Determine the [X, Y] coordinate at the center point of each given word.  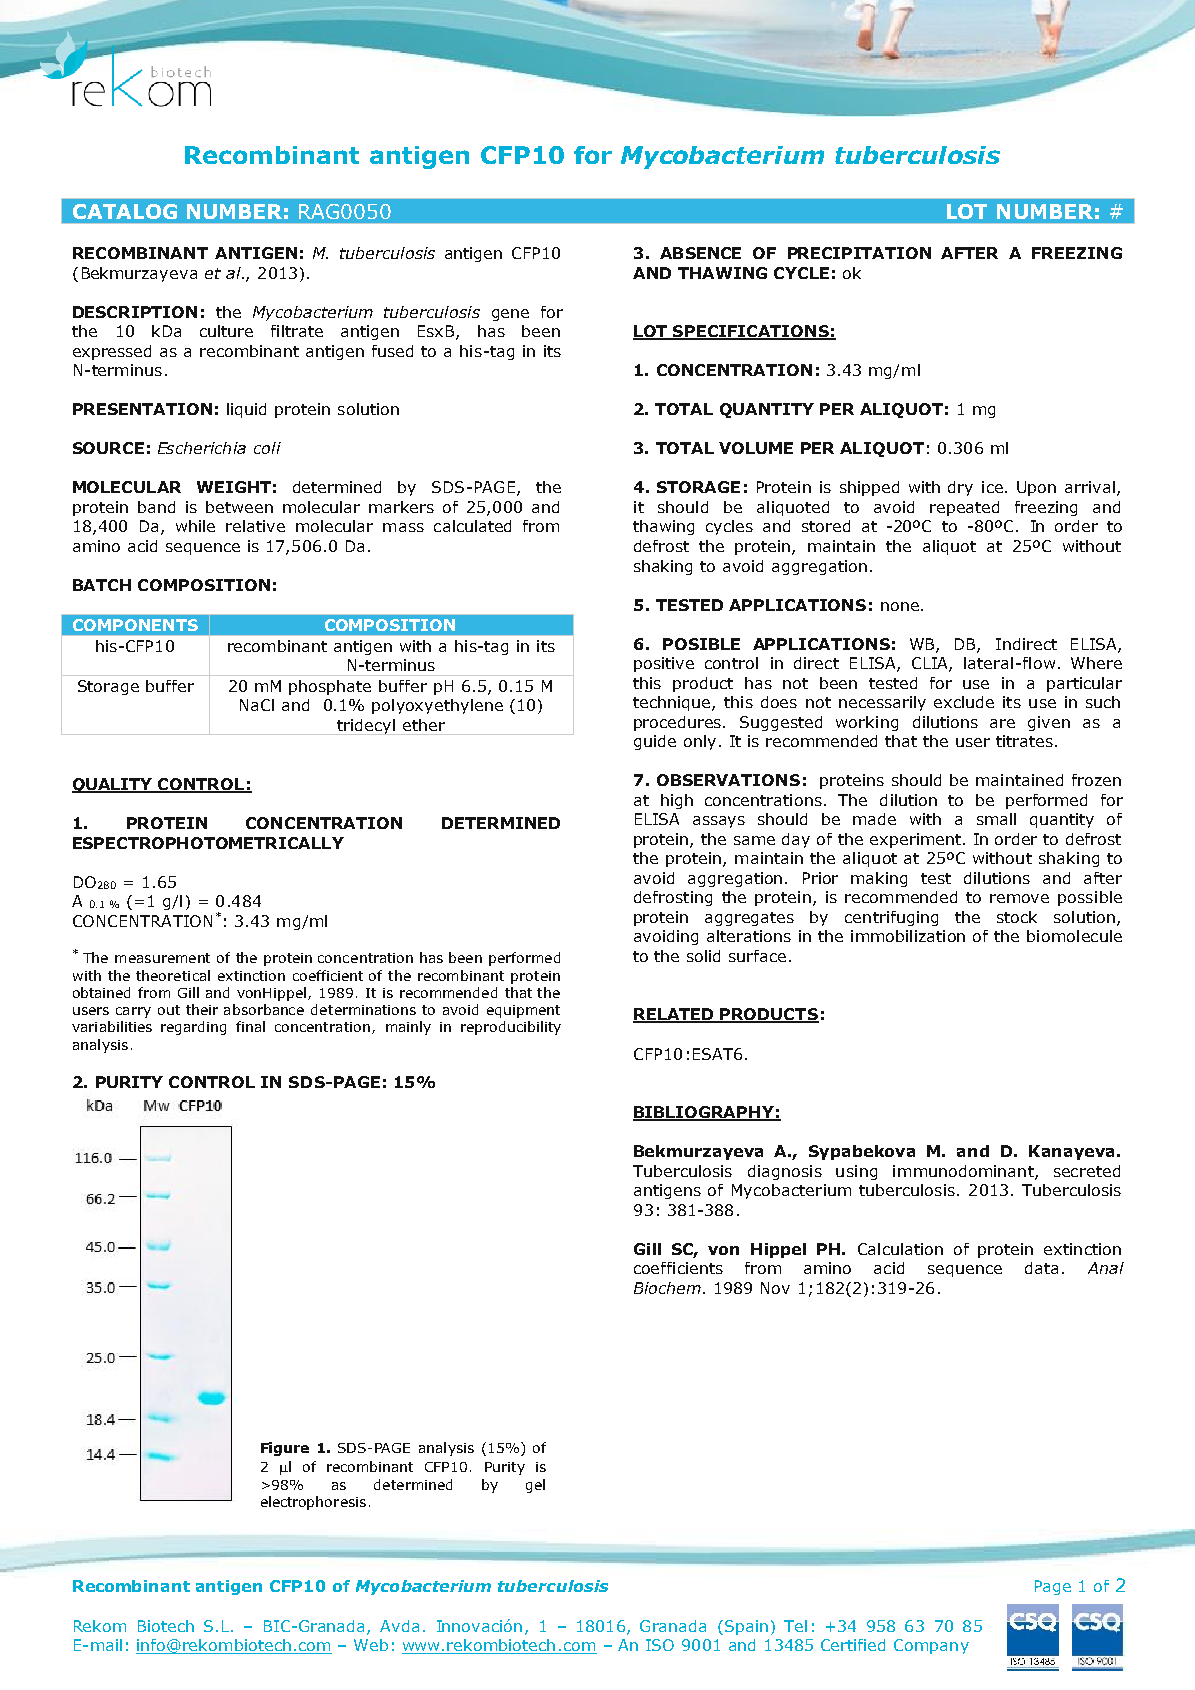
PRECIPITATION [859, 253]
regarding [193, 1028]
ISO [660, 1645]
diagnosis [785, 1172]
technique [673, 703]
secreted [1087, 1171]
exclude [964, 702]
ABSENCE [700, 253]
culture [226, 331]
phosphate [330, 687]
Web [371, 1645]
